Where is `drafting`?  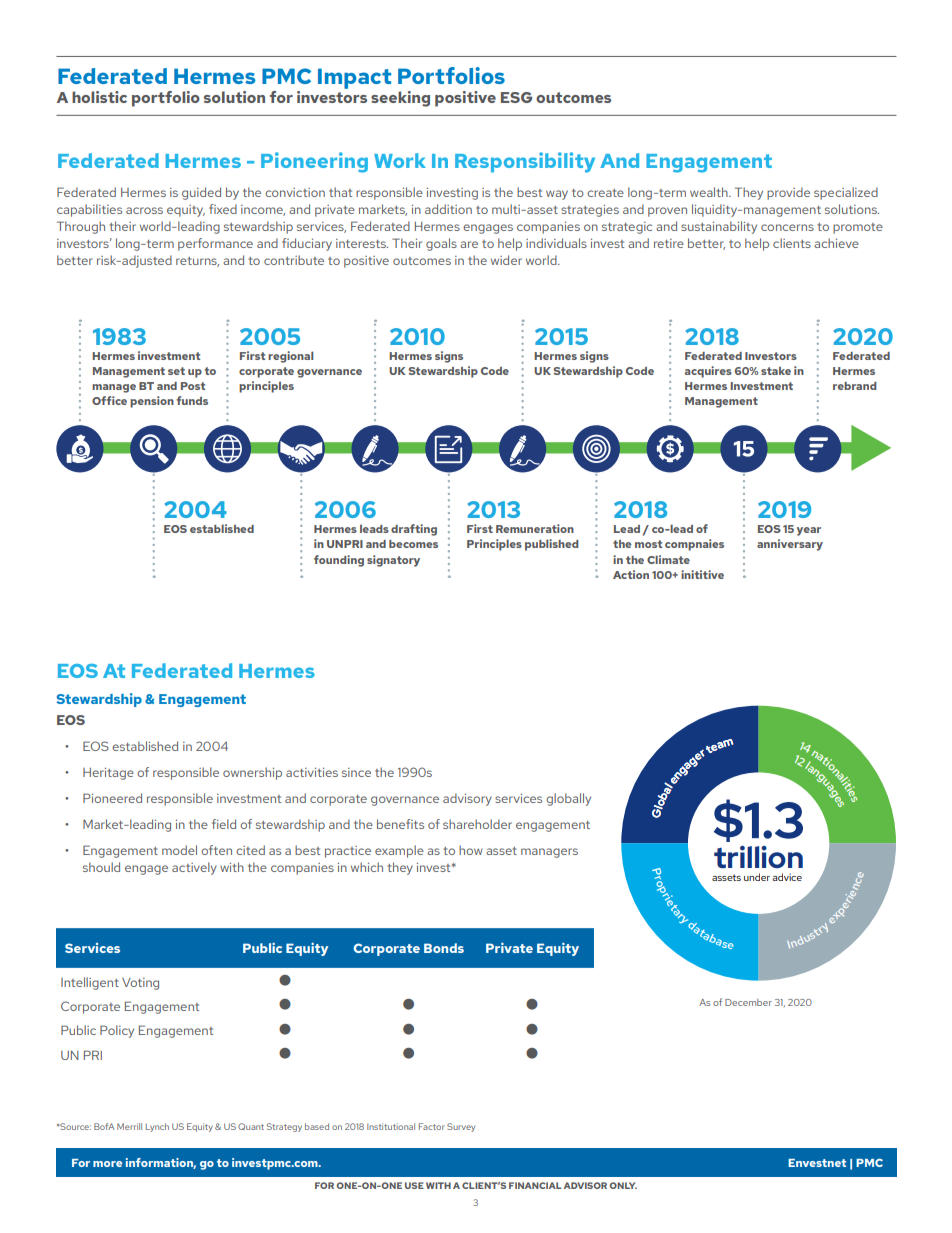
drafting is located at coordinates (414, 530).
